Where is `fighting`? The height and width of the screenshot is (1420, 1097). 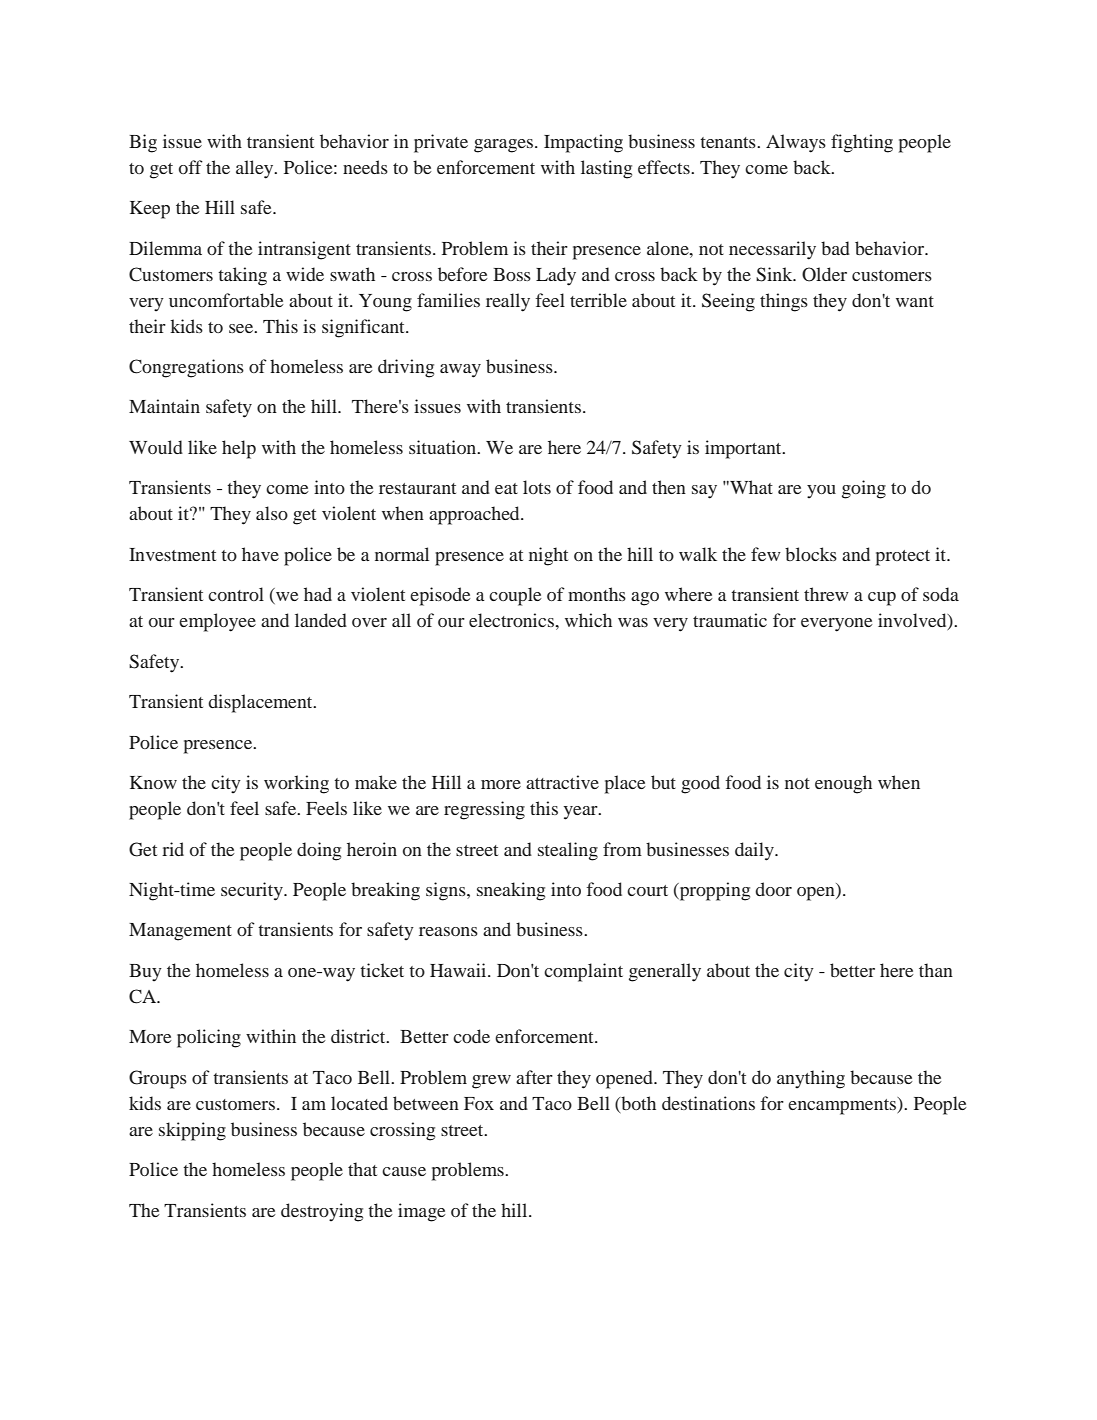
fighting is located at coordinates (862, 143).
